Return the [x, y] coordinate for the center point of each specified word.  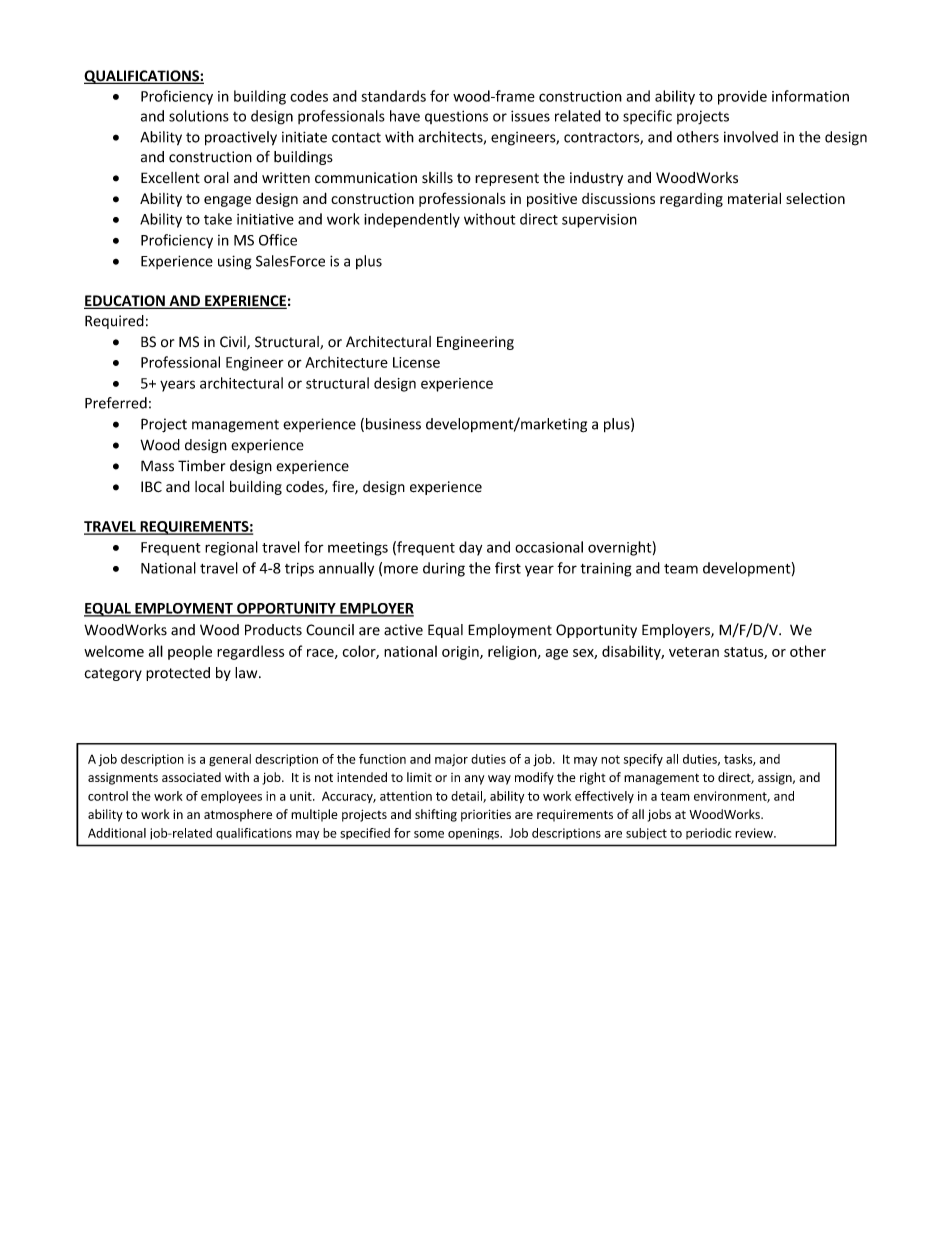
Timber [201, 466]
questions [456, 117]
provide [742, 97]
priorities [486, 815]
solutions [199, 116]
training [605, 570]
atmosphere [238, 815]
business [393, 424]
